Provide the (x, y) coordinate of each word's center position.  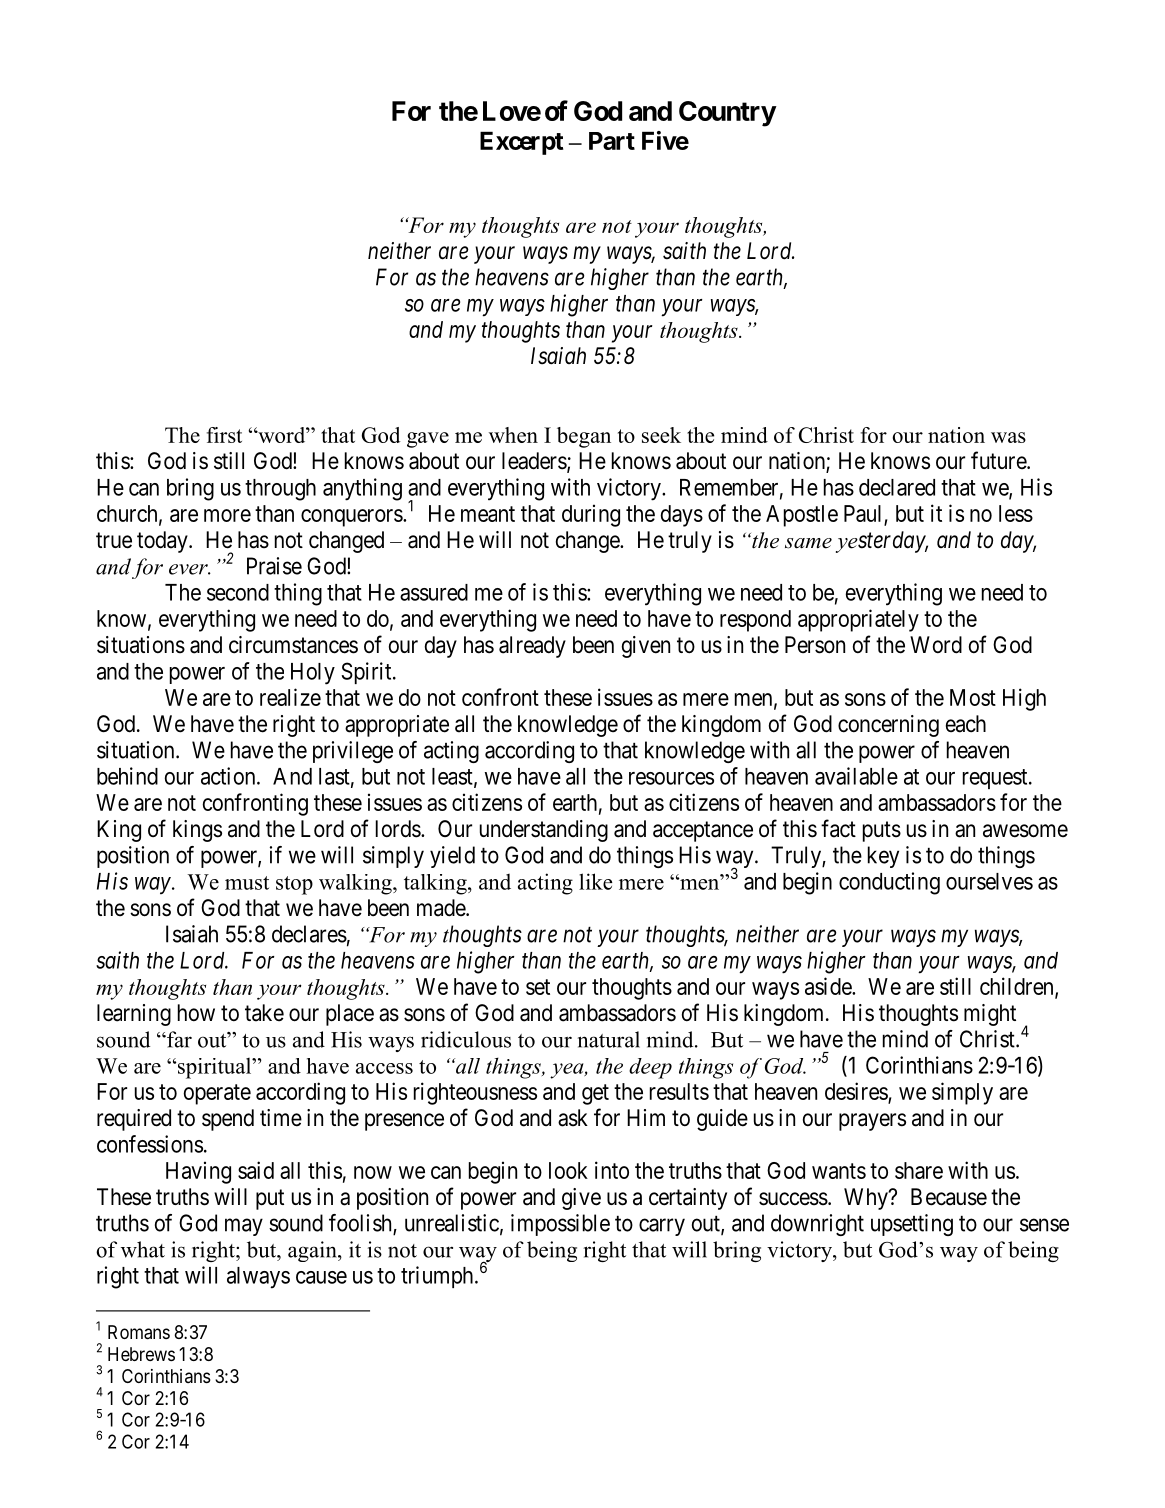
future (999, 460)
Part (612, 141)
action (229, 776)
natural (609, 1039)
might (990, 1015)
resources (671, 778)
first (224, 435)
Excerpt (521, 143)
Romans (139, 1332)
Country (727, 114)
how (196, 1012)
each (966, 724)
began (584, 437)
